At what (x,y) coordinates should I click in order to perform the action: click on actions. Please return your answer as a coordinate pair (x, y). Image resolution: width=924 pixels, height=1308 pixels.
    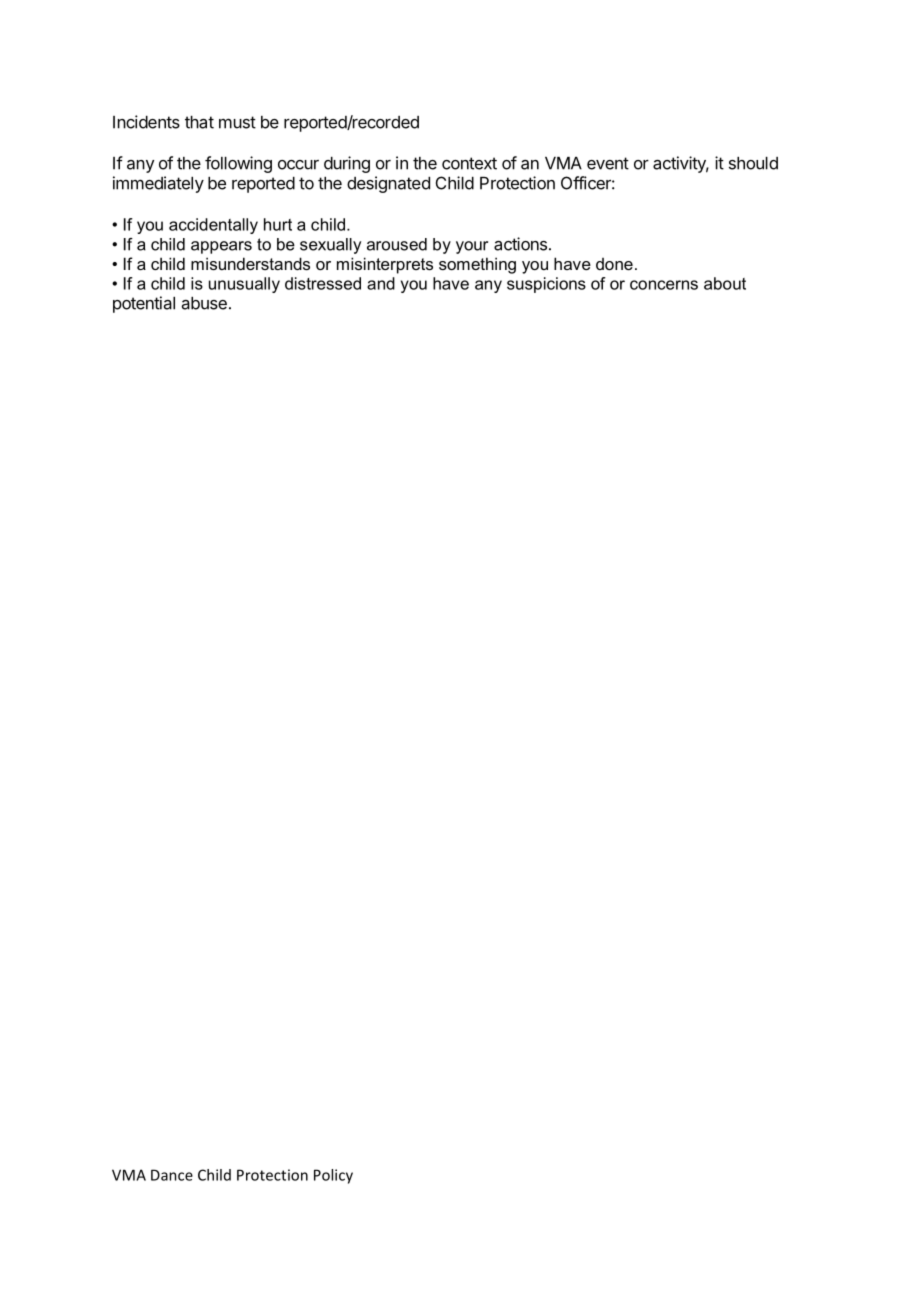
    Looking at the image, I should click on (520, 244).
